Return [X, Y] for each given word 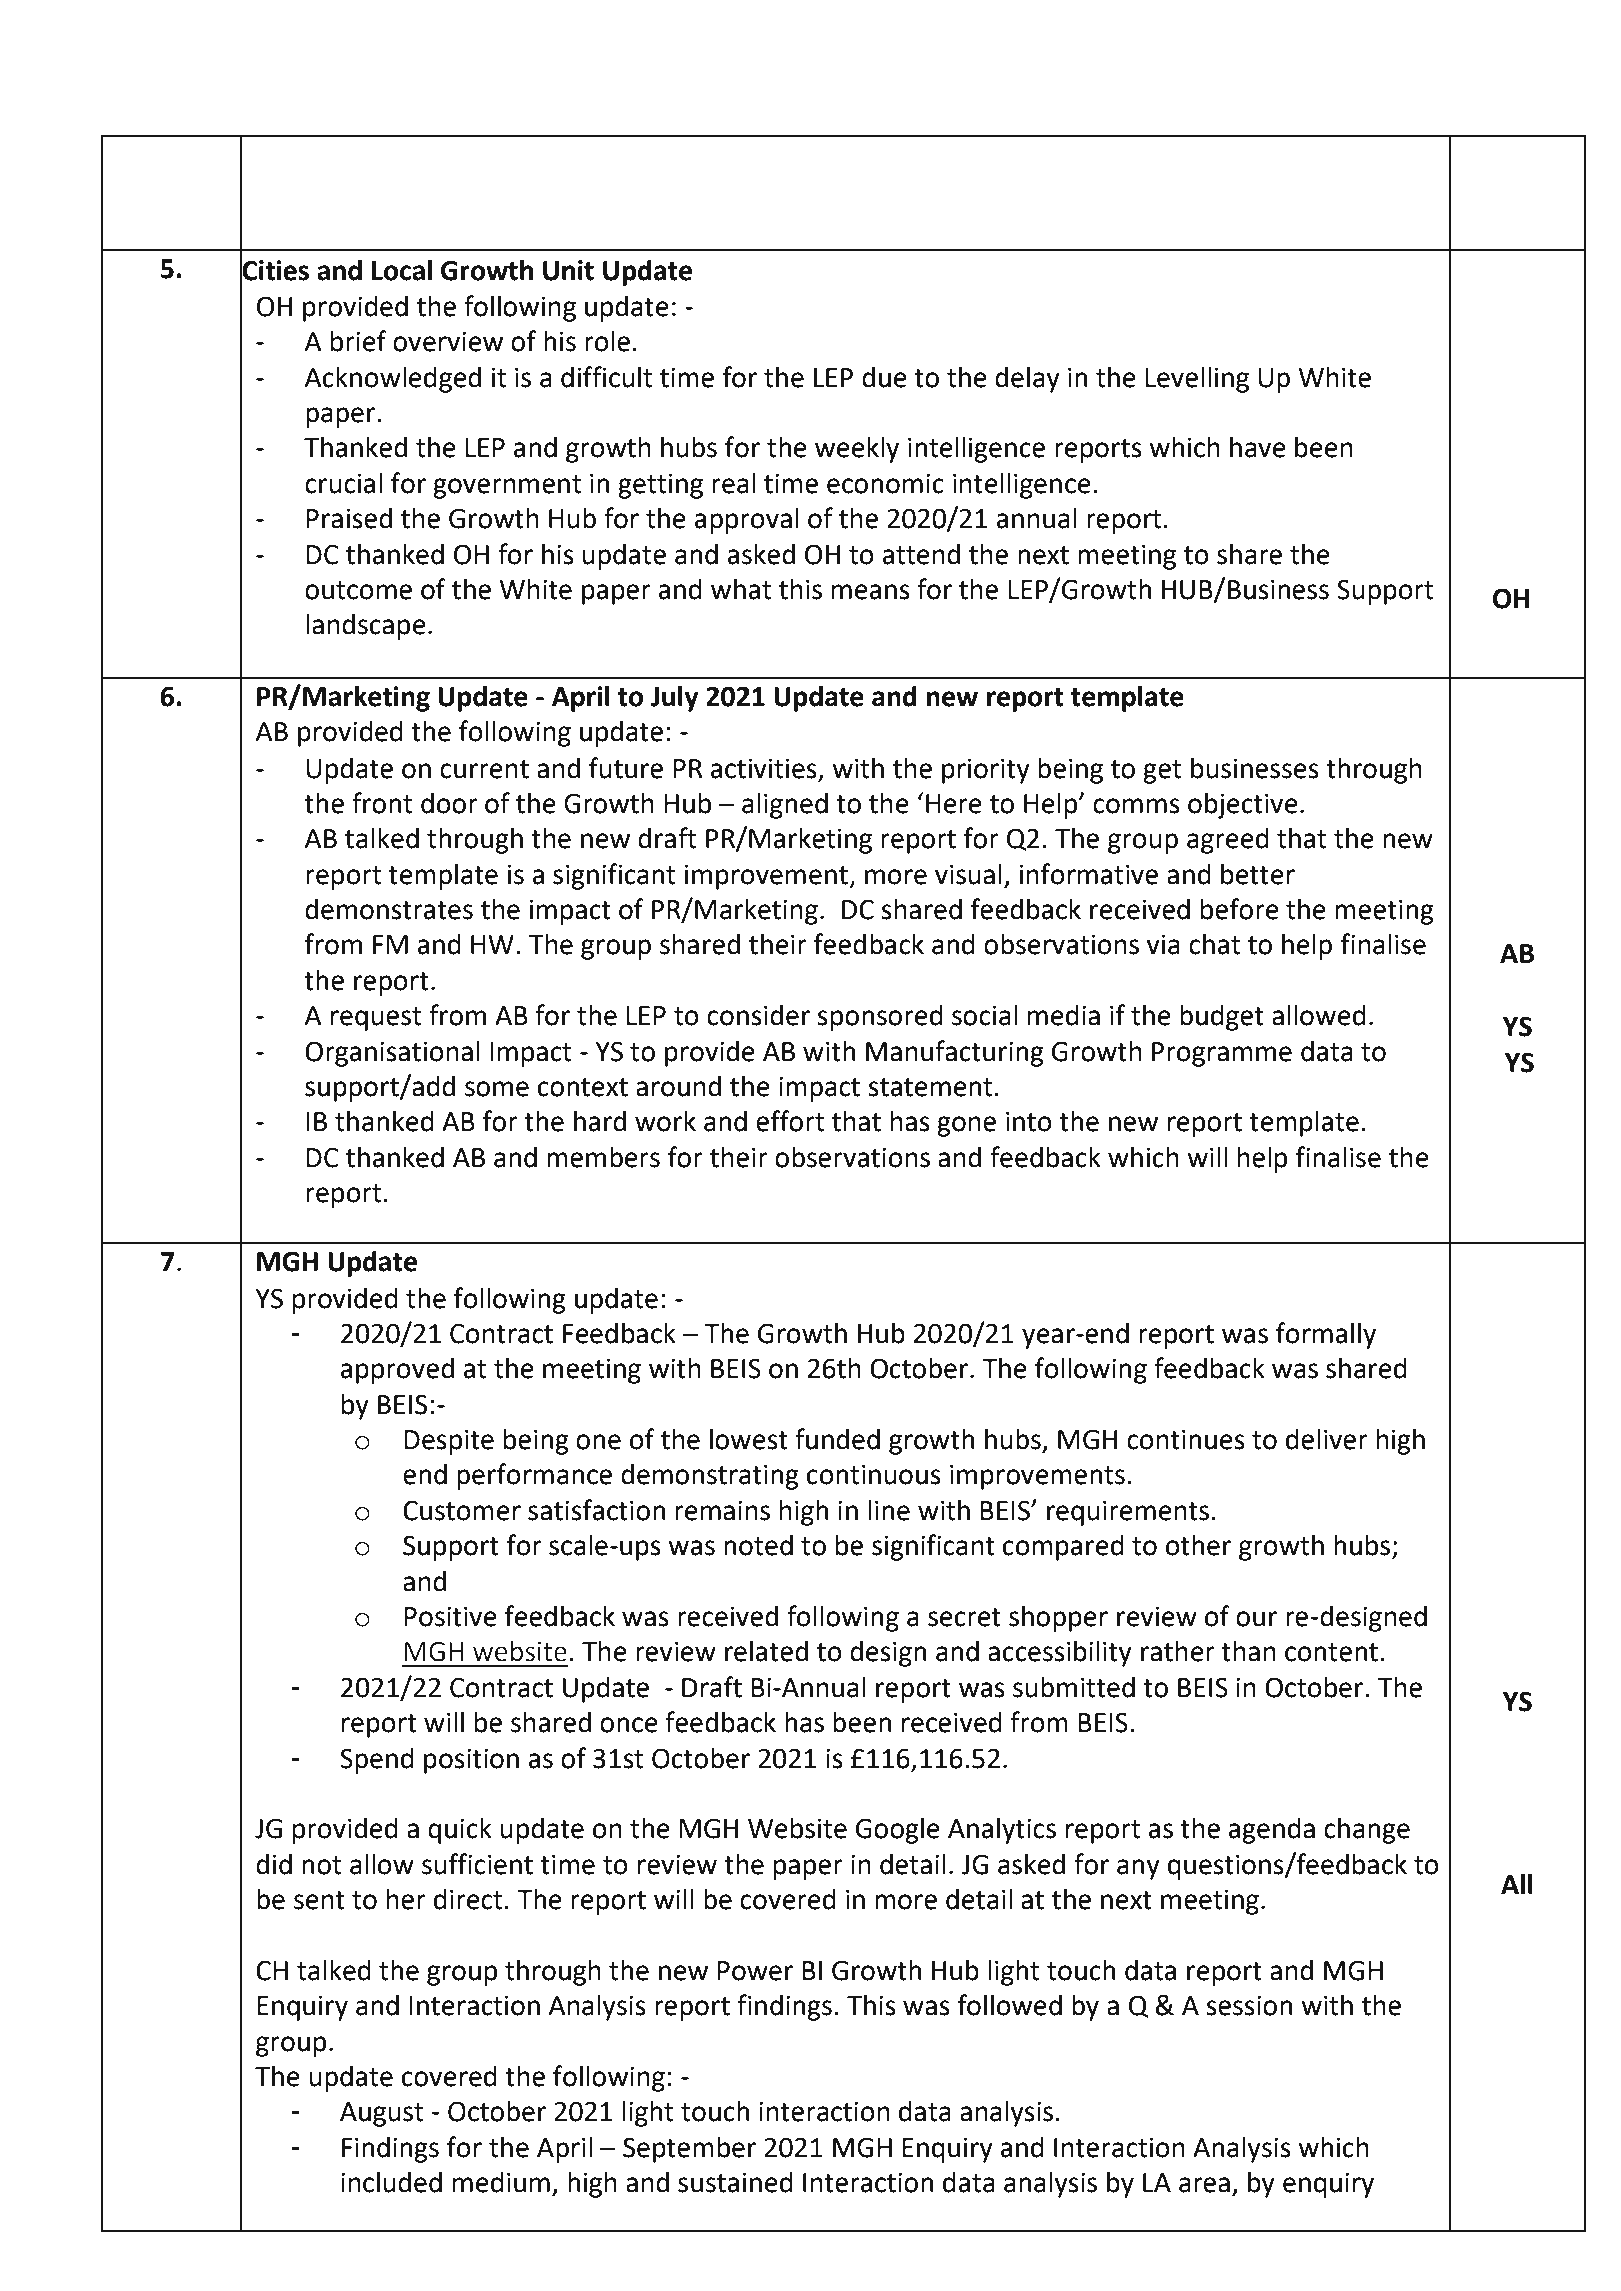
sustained [735, 2182]
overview [448, 341]
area [1204, 2185]
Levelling [1197, 380]
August [381, 2114]
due [884, 377]
